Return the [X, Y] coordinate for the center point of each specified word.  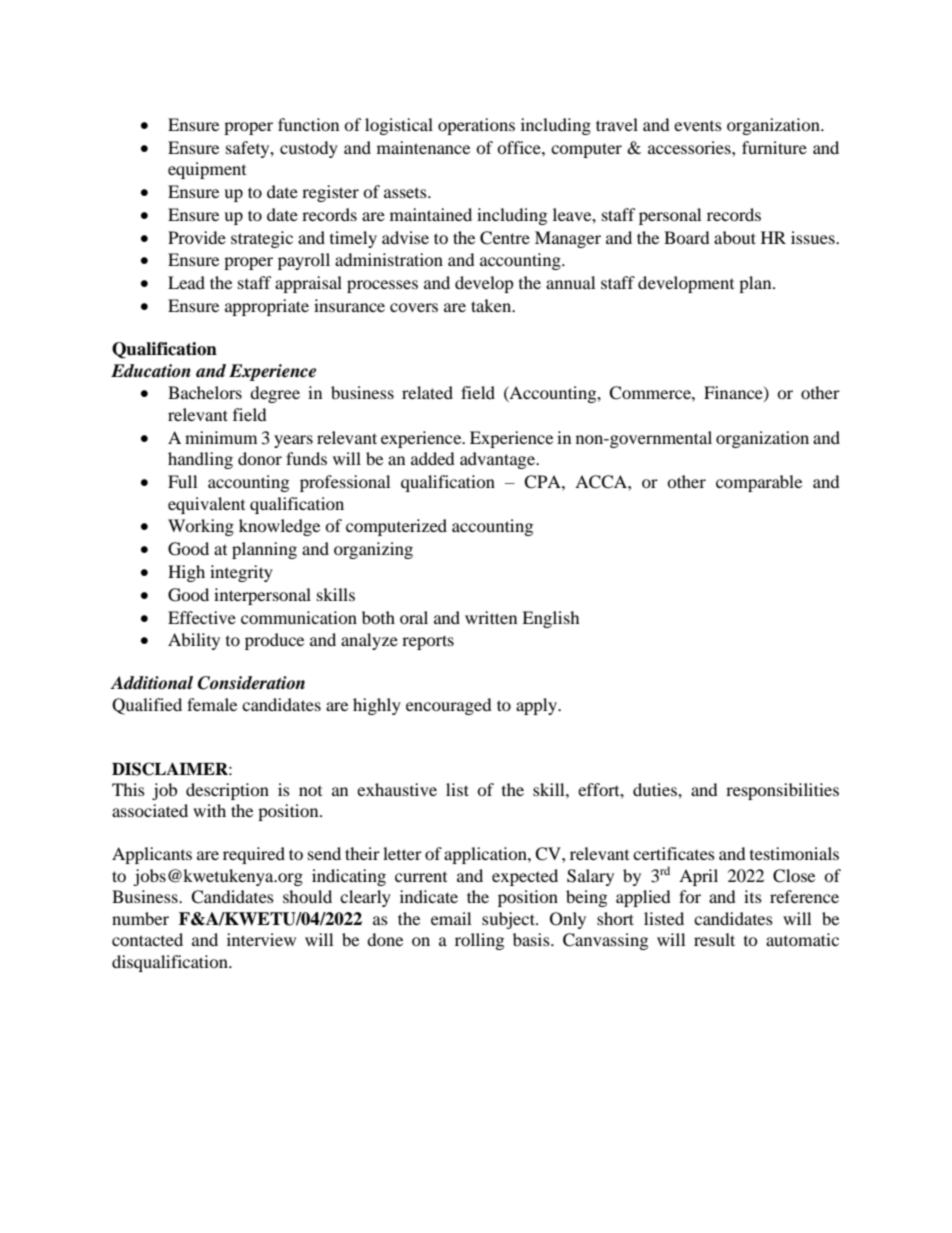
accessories [690, 147]
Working [201, 527]
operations [476, 126]
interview [261, 939]
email [451, 918]
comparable [759, 483]
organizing [373, 550]
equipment [207, 170]
